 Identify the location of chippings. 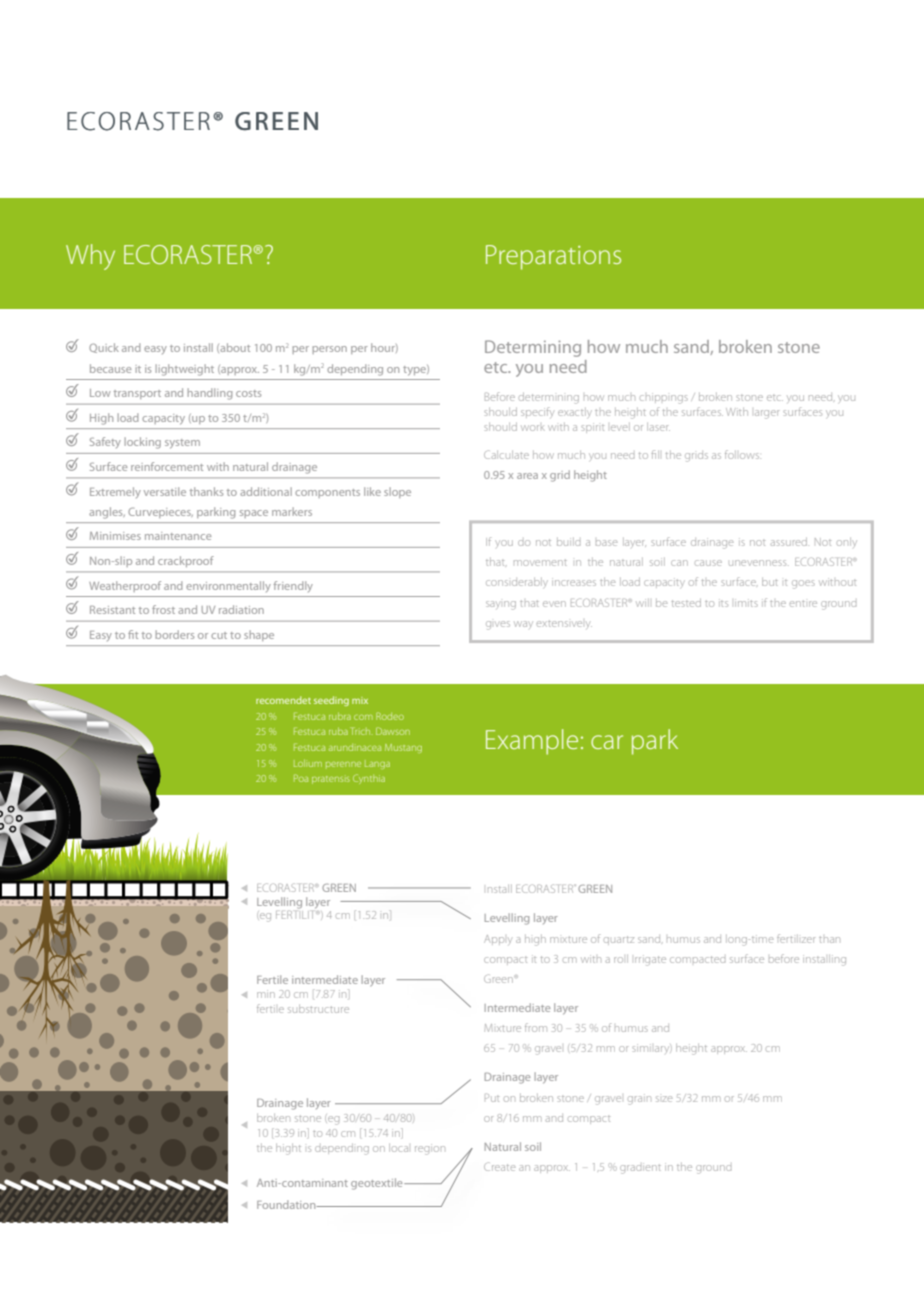
(664, 398).
